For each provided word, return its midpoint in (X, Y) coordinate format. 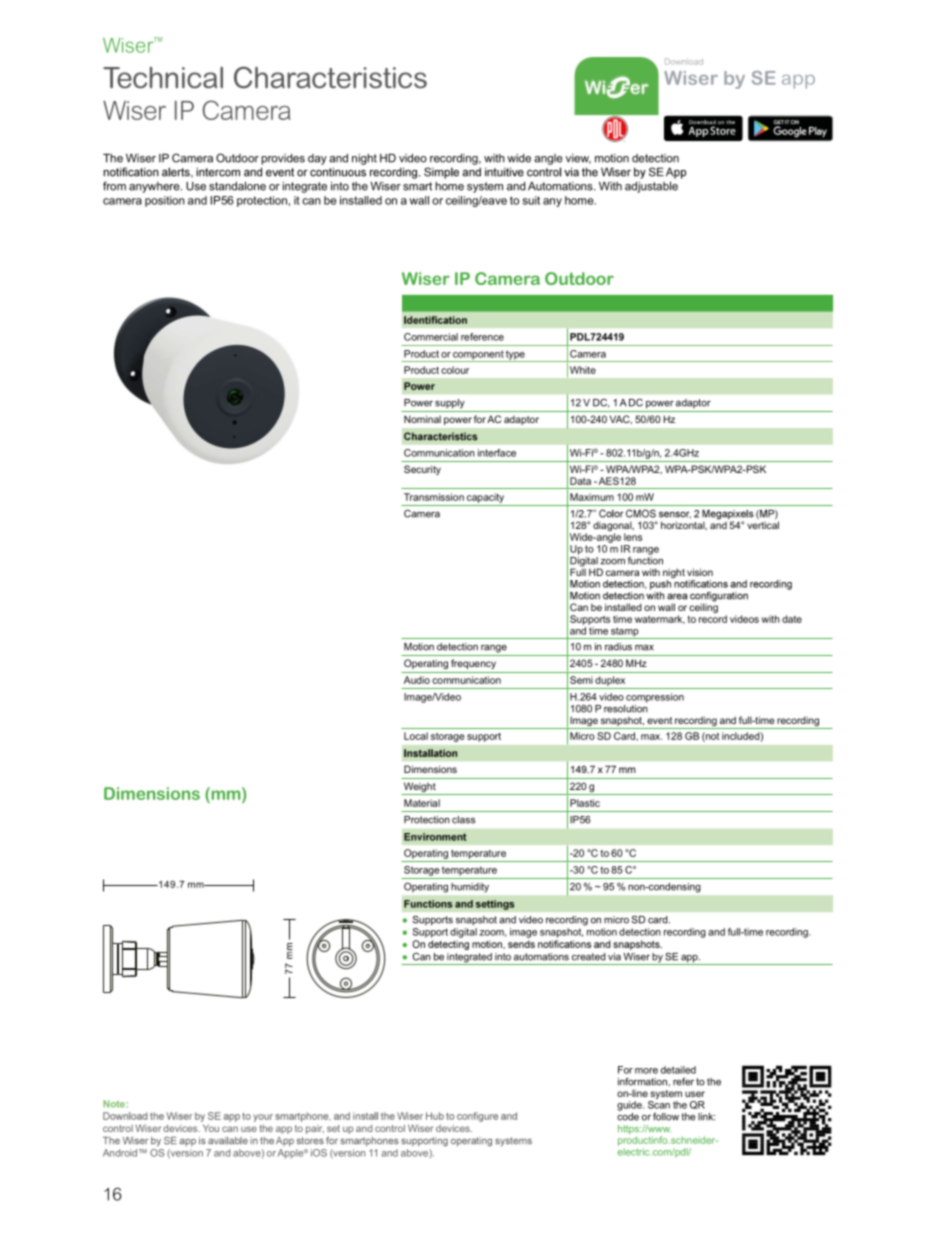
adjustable (651, 187)
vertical (763, 524)
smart (417, 186)
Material (422, 803)
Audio (417, 680)
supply (450, 404)
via (614, 957)
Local (416, 736)
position (165, 201)
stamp (625, 633)
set (333, 1128)
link (707, 1117)
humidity (470, 887)
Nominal (422, 419)
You (211, 1128)
